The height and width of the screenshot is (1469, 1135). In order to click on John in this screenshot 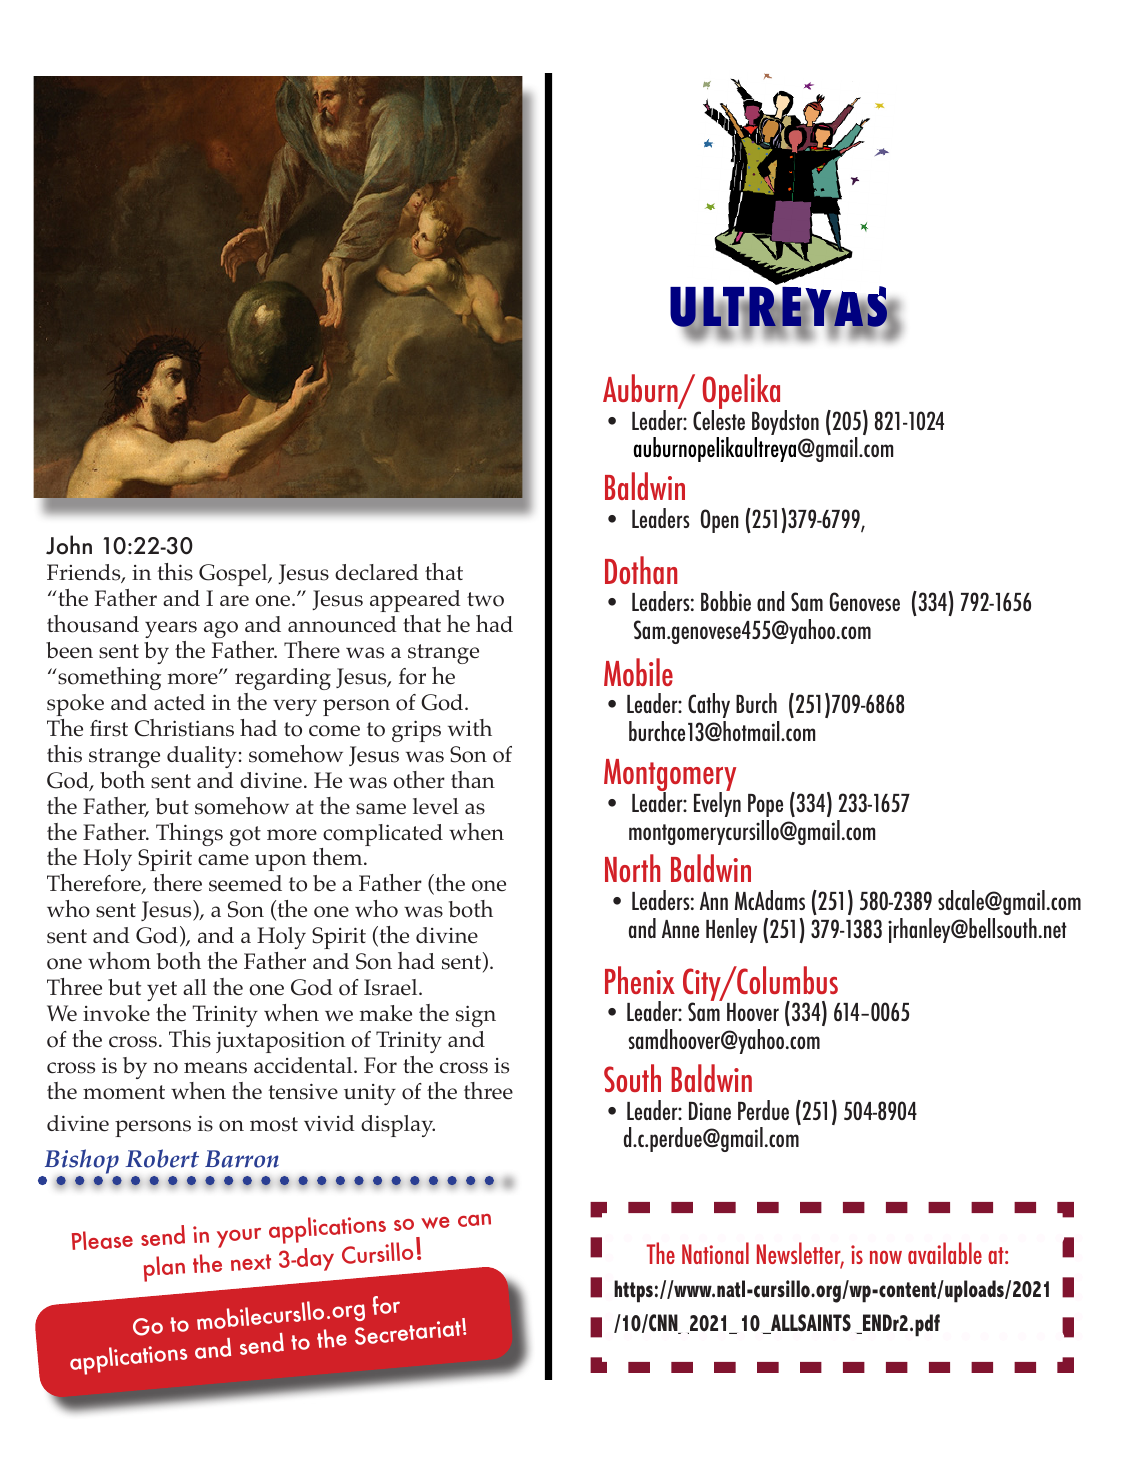, I will do `click(69, 545)`.
